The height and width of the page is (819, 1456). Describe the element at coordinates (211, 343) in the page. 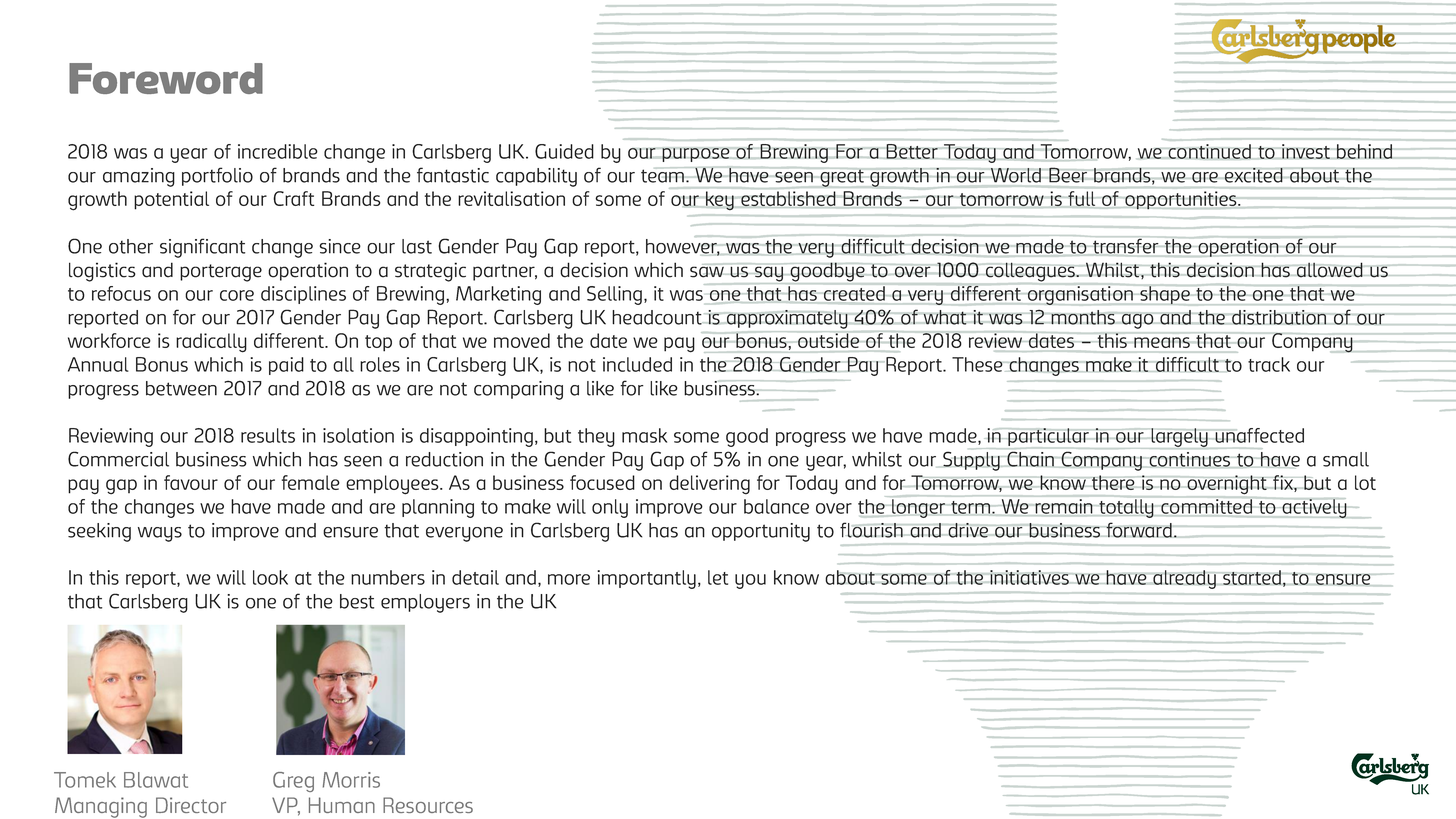

I see `radically` at that location.
